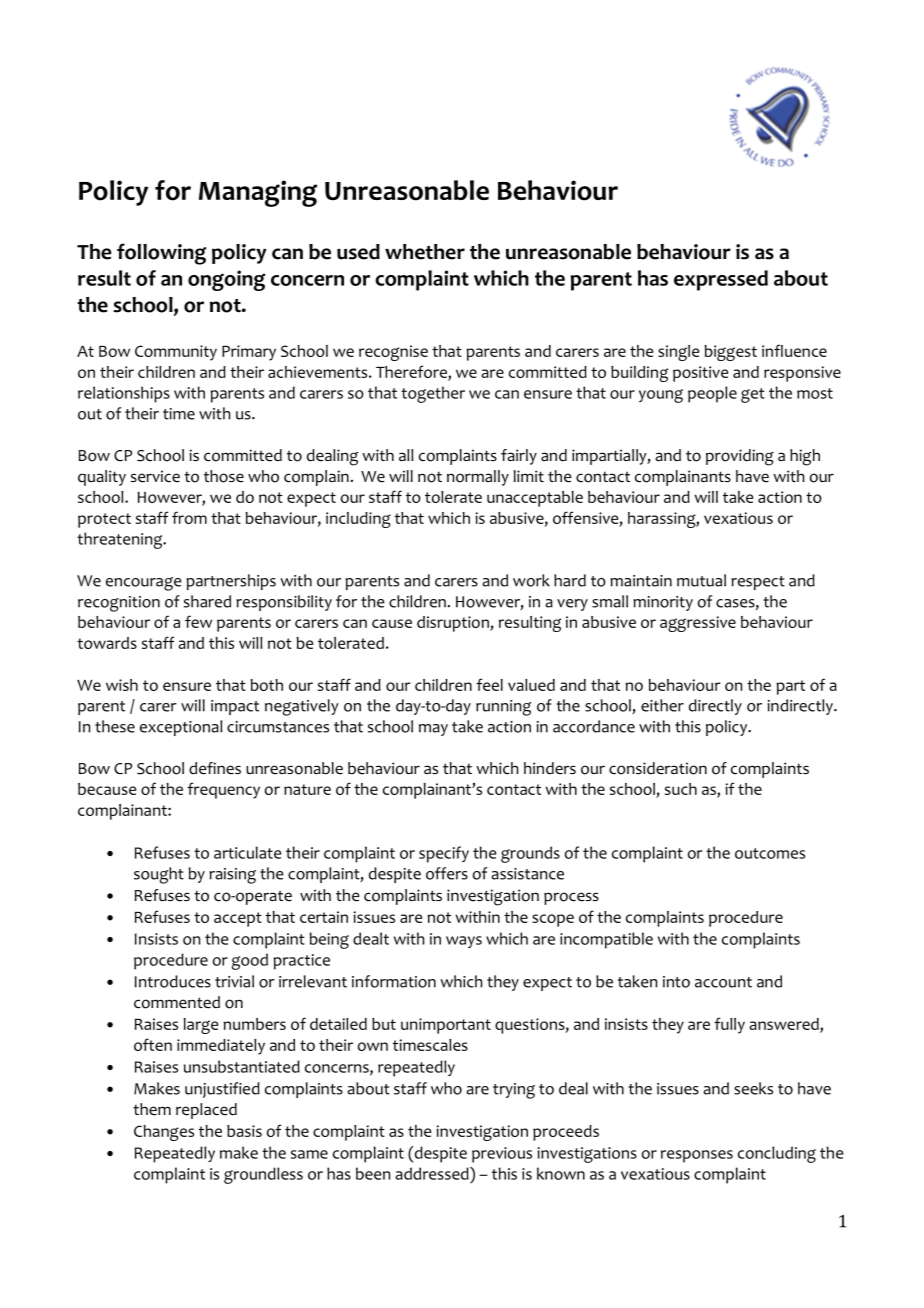 This page has width=924, height=1308. Describe the element at coordinates (425, 252) in the page. I see `whether` at that location.
